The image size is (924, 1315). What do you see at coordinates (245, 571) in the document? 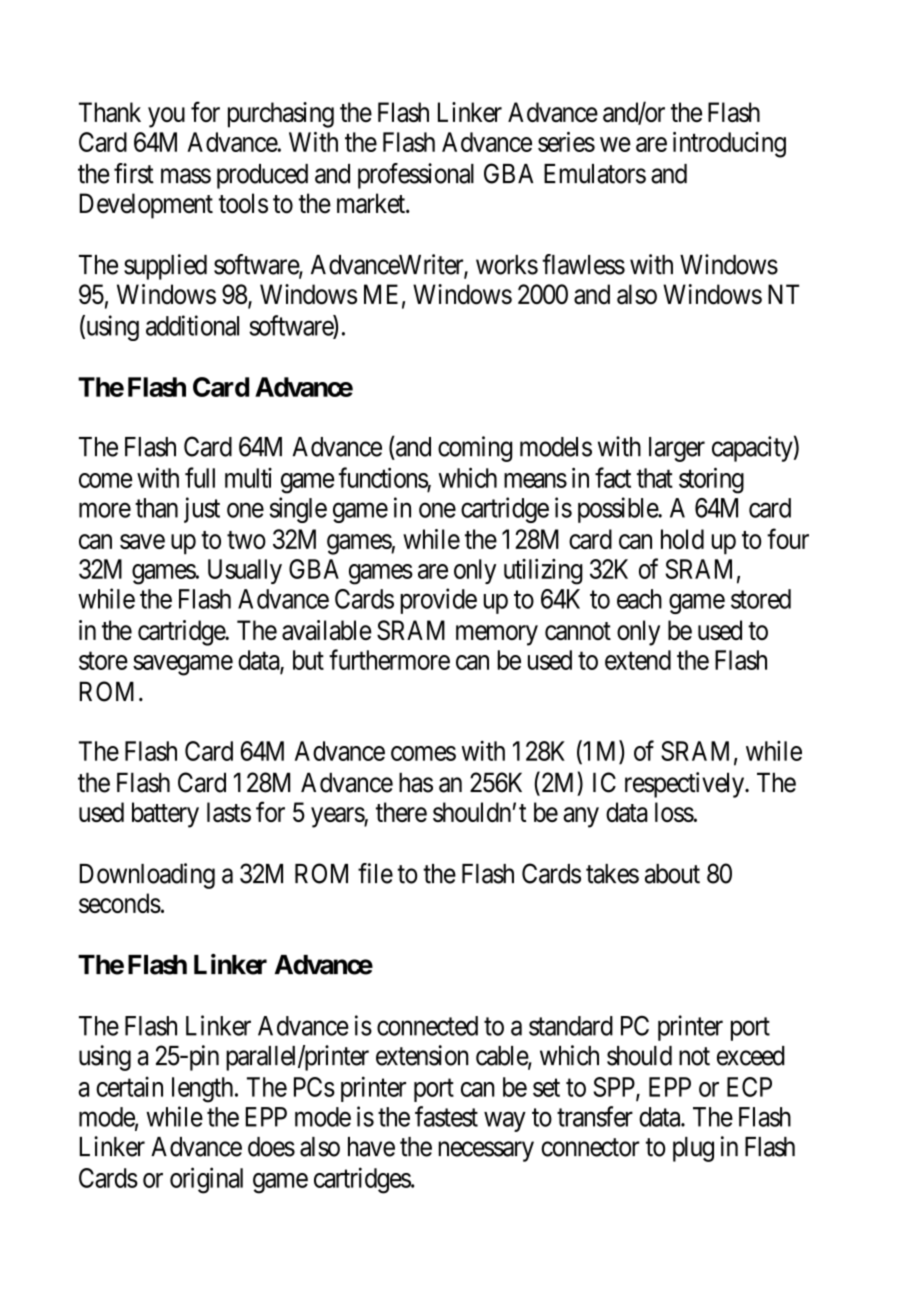
I see `Usually` at bounding box center [245, 571].
